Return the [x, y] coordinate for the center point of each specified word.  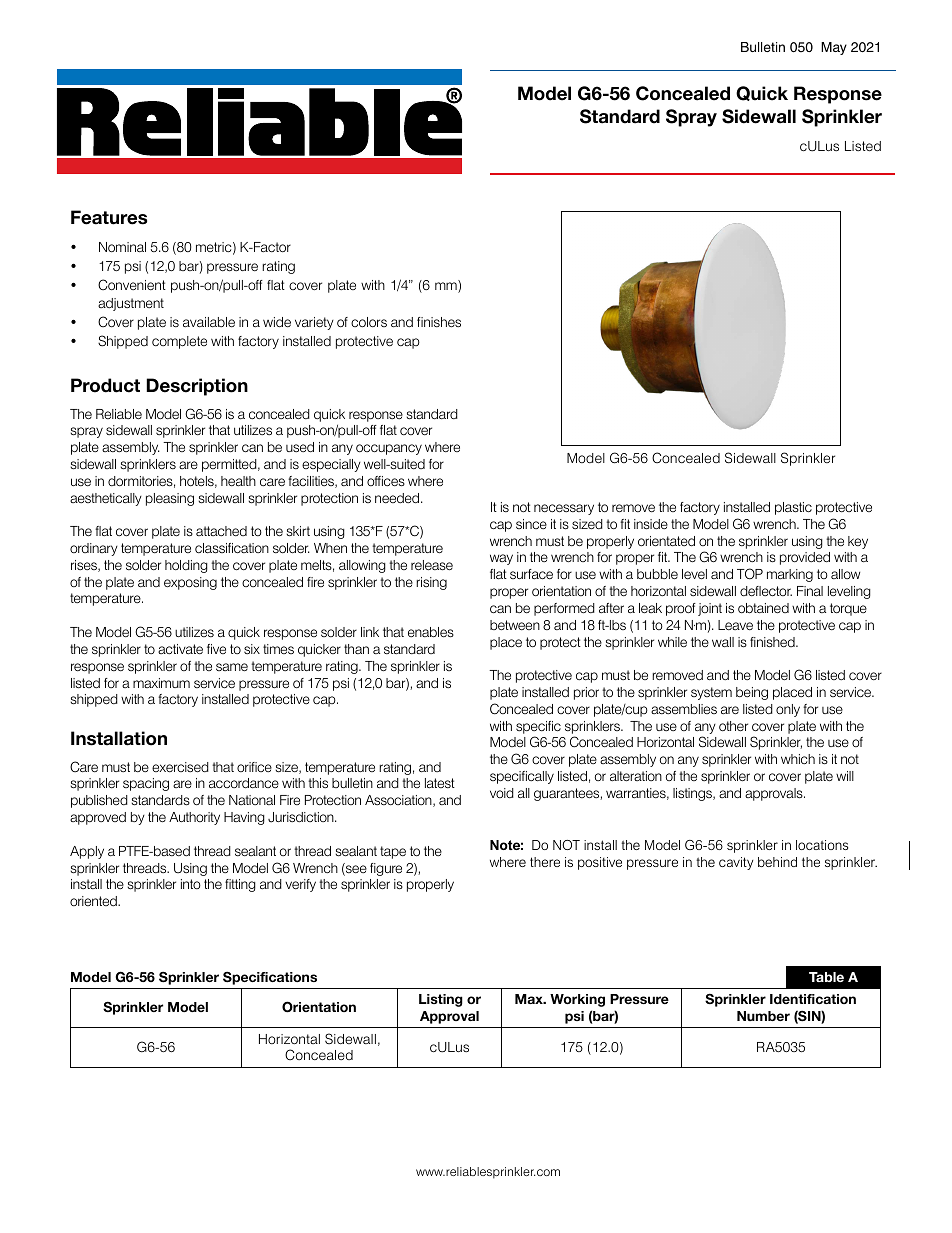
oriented [94, 901]
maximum [161, 683]
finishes [439, 322]
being [752, 693]
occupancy [389, 449]
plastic [793, 508]
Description [197, 387]
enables [431, 632]
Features [109, 217]
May [834, 48]
